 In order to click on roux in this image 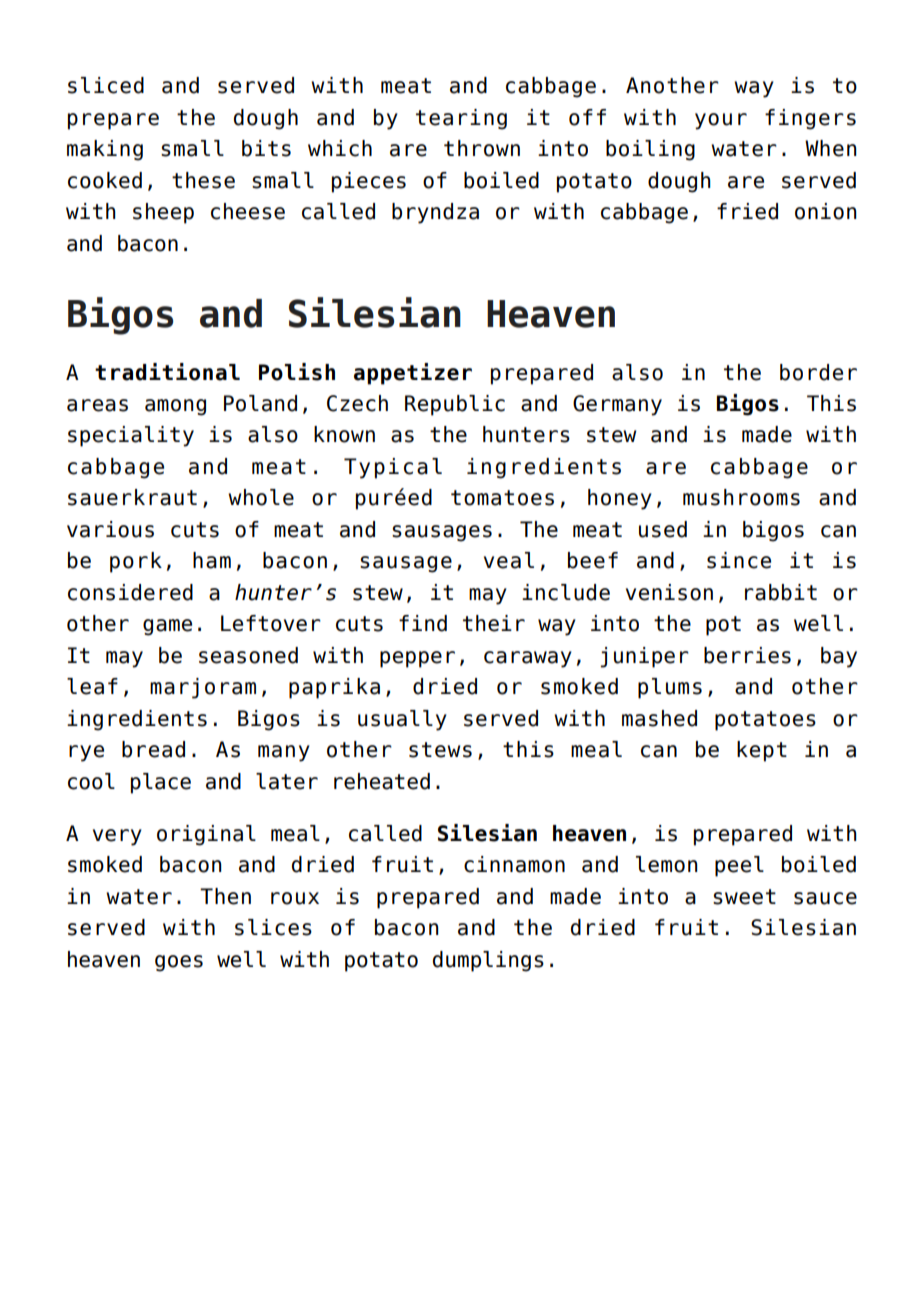, I will do `click(295, 898)`.
